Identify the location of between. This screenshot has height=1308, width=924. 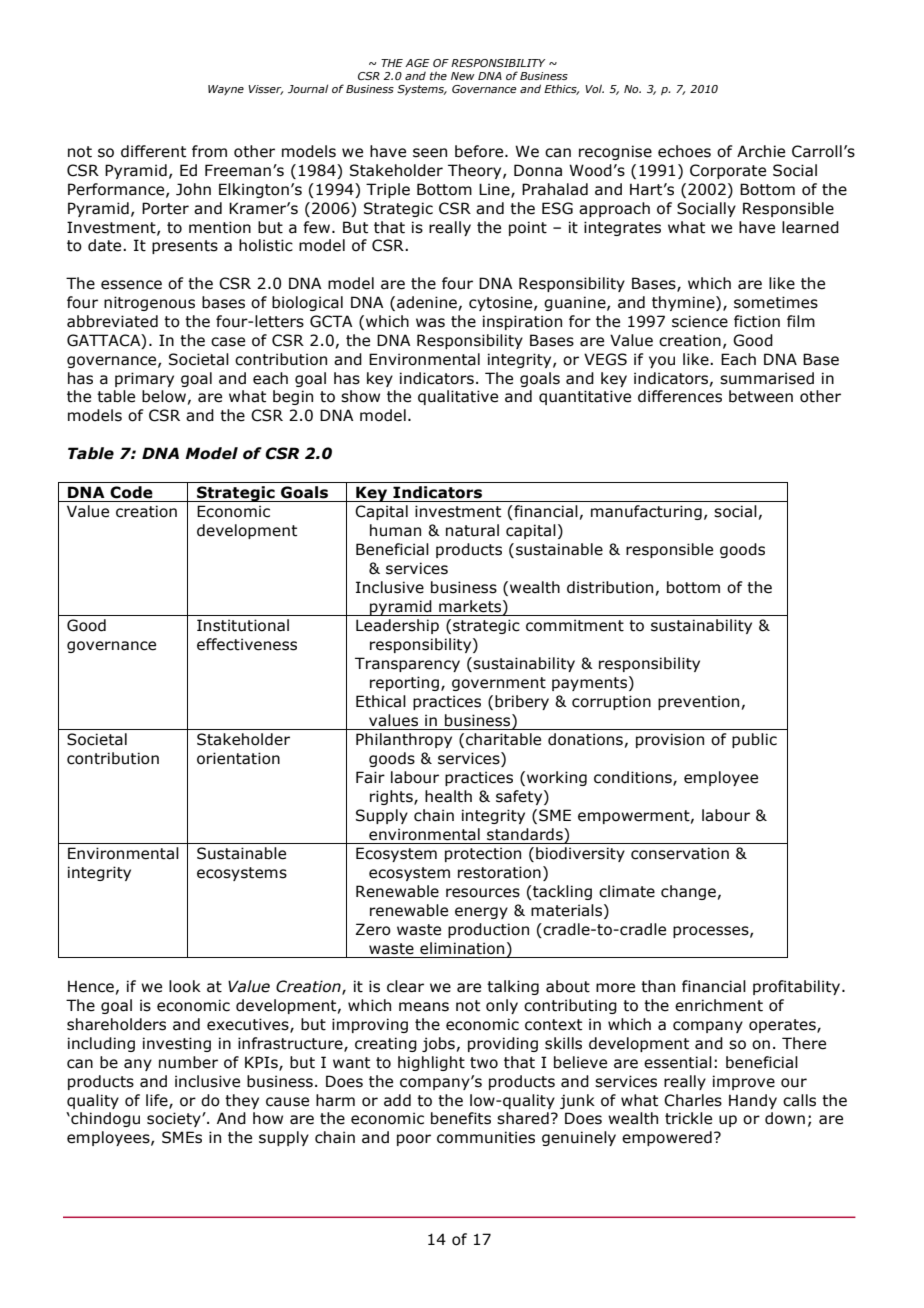
(761, 396).
